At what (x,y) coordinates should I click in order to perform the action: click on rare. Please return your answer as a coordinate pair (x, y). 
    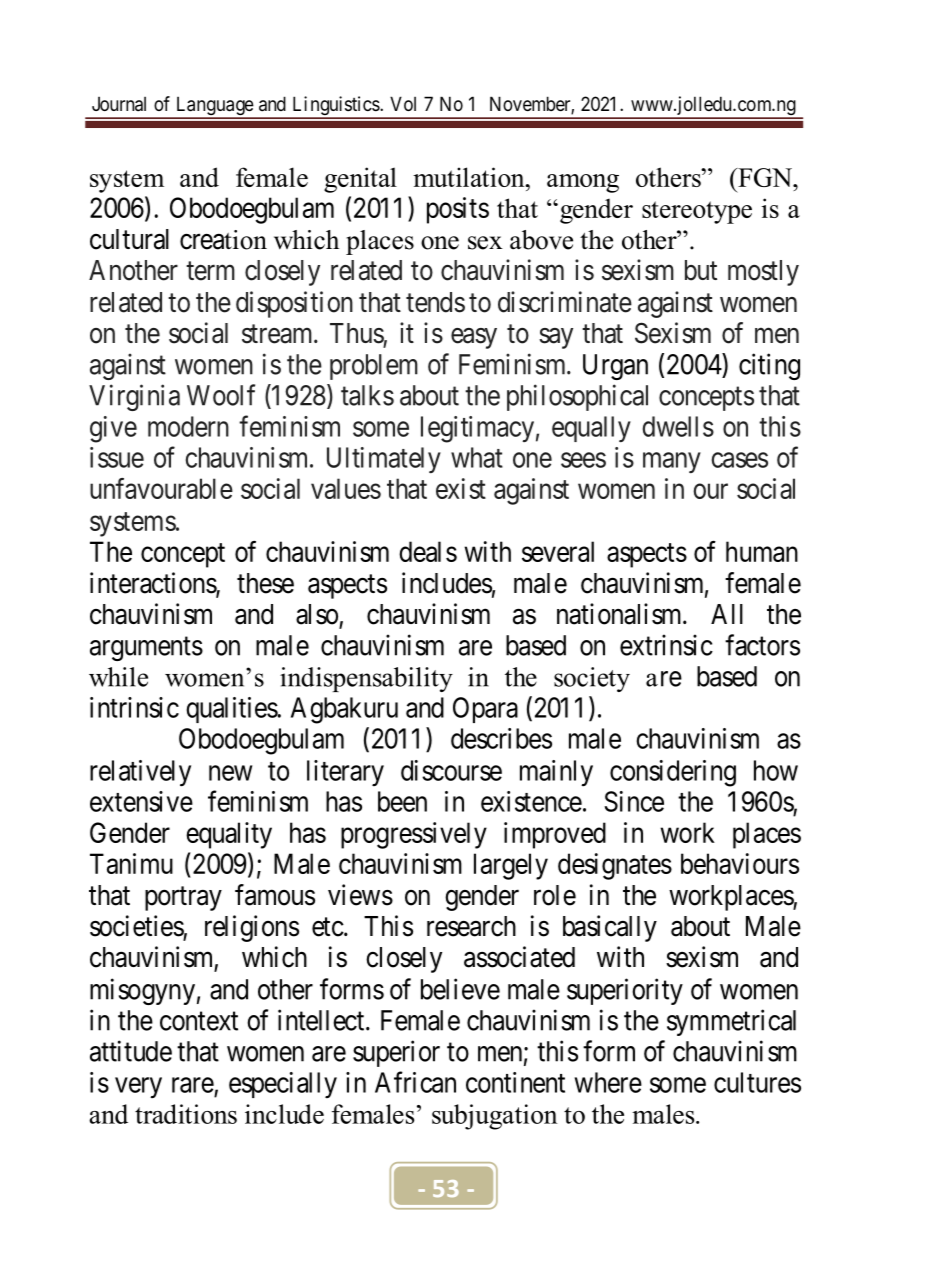
    Looking at the image, I should click on (193, 1085).
